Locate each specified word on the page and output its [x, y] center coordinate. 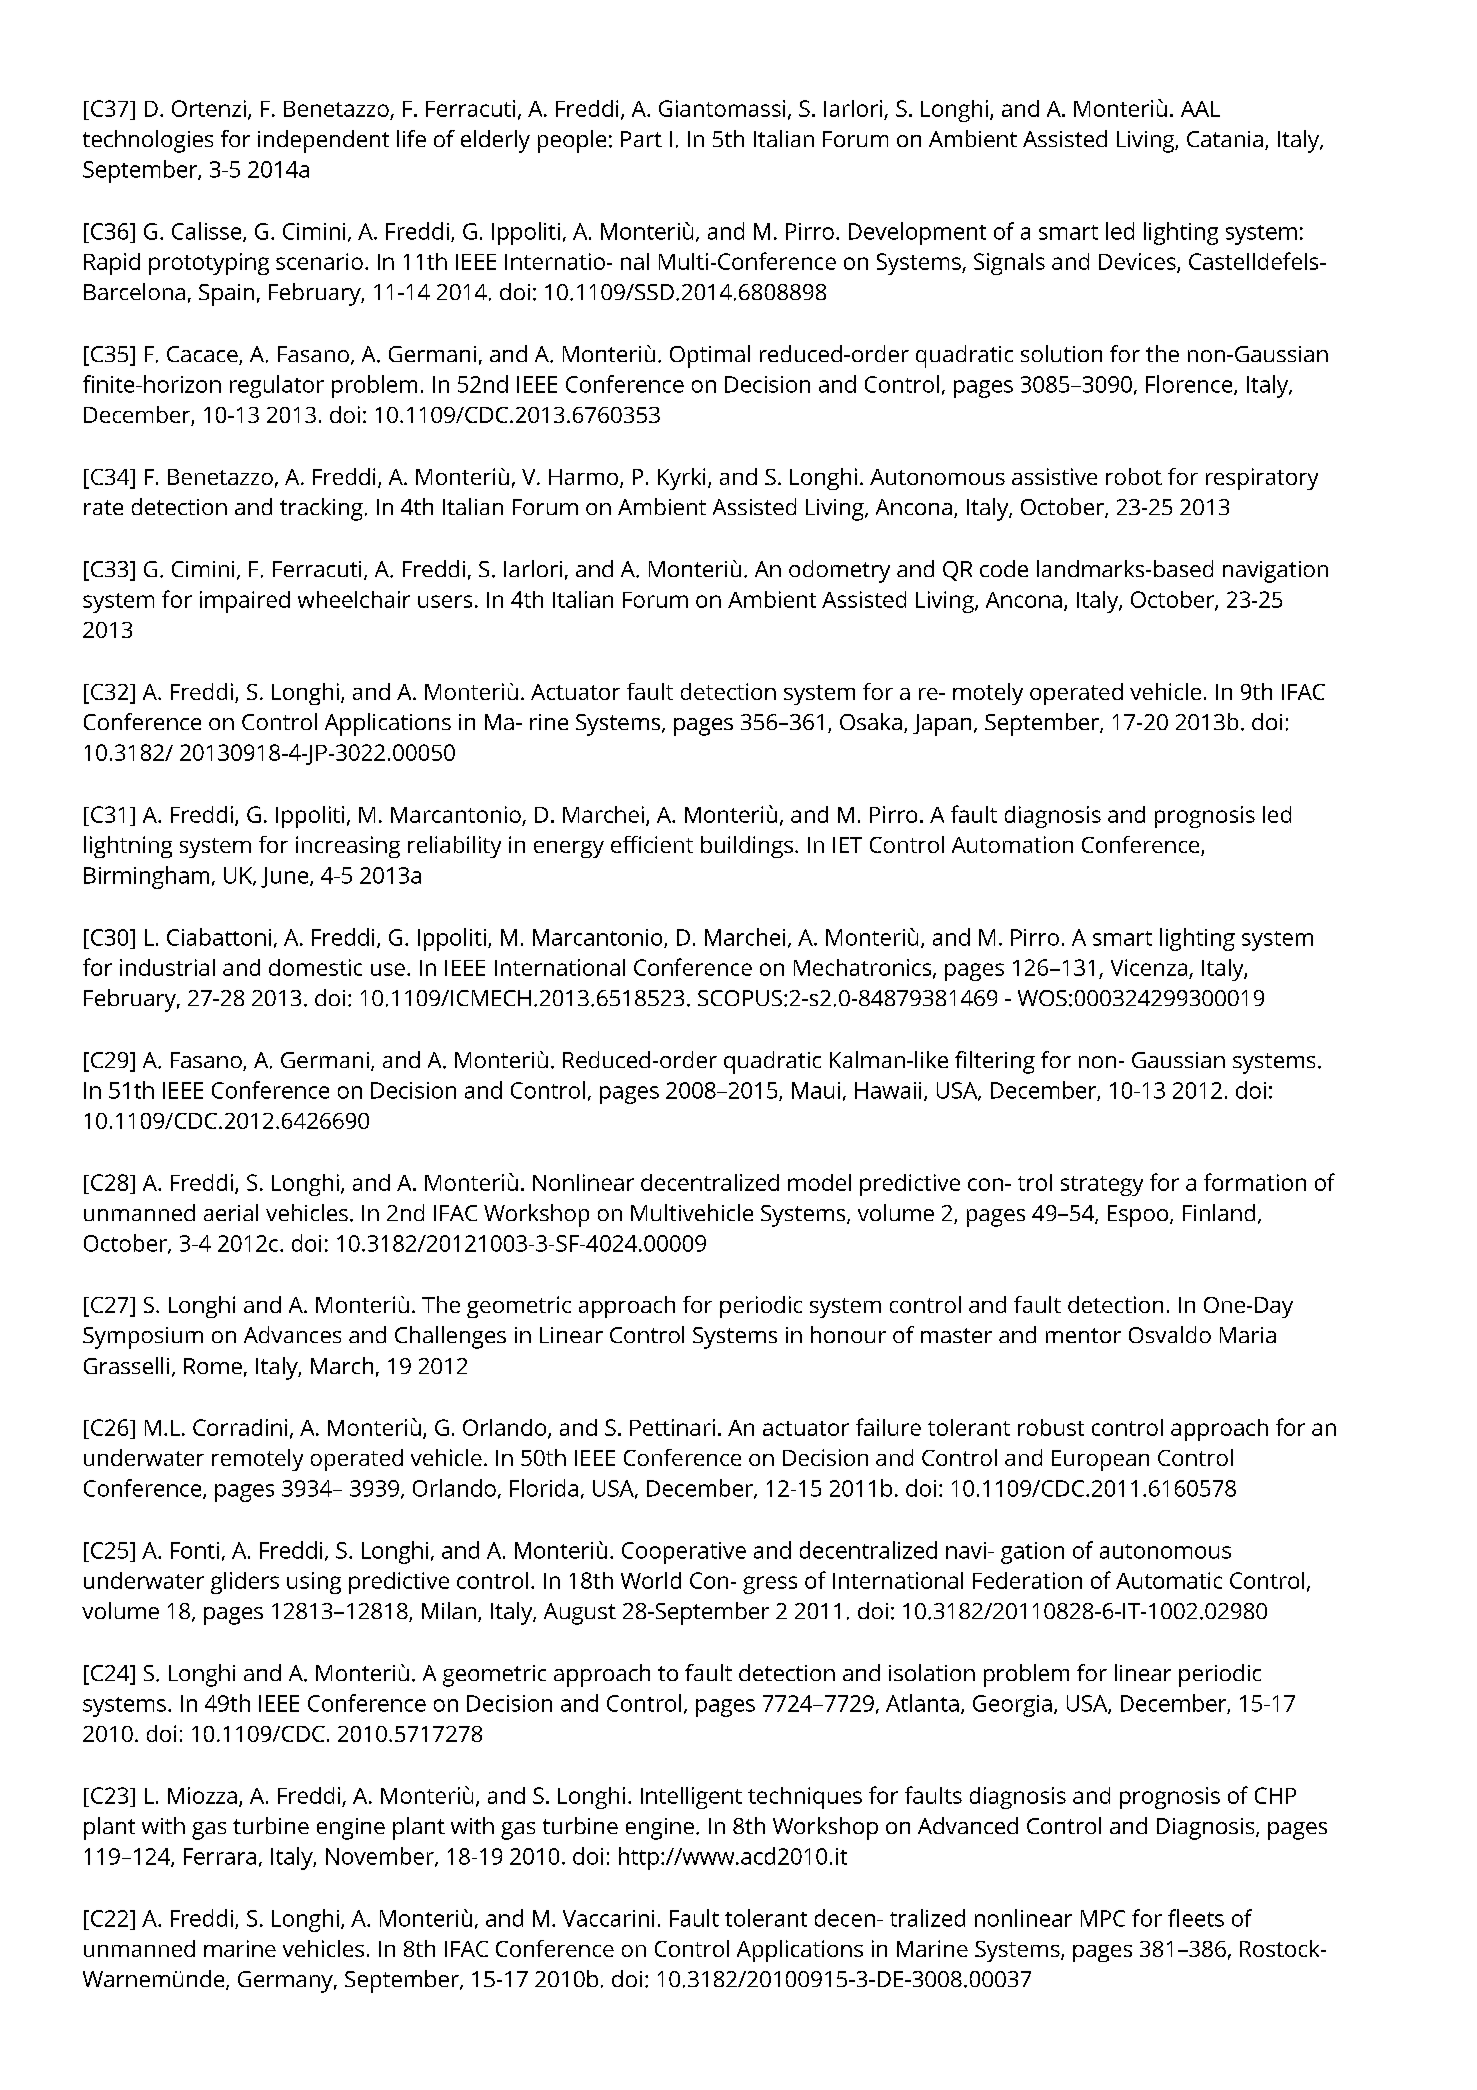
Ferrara [220, 1856]
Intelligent [691, 1798]
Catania [1225, 139]
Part [641, 139]
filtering [995, 1062]
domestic [315, 967]
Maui [816, 1090]
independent [323, 141]
